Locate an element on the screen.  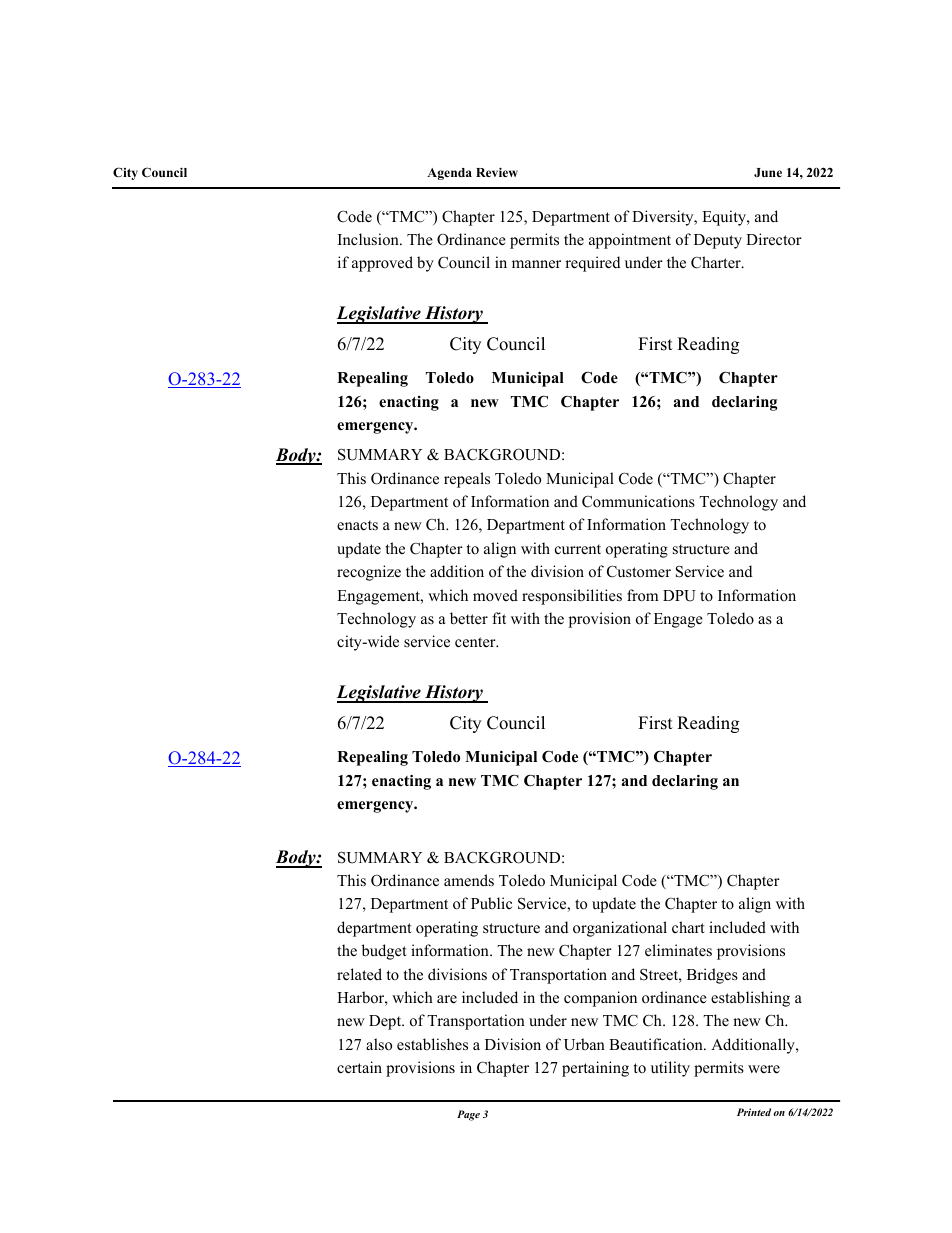
Agenda is located at coordinates (449, 174).
